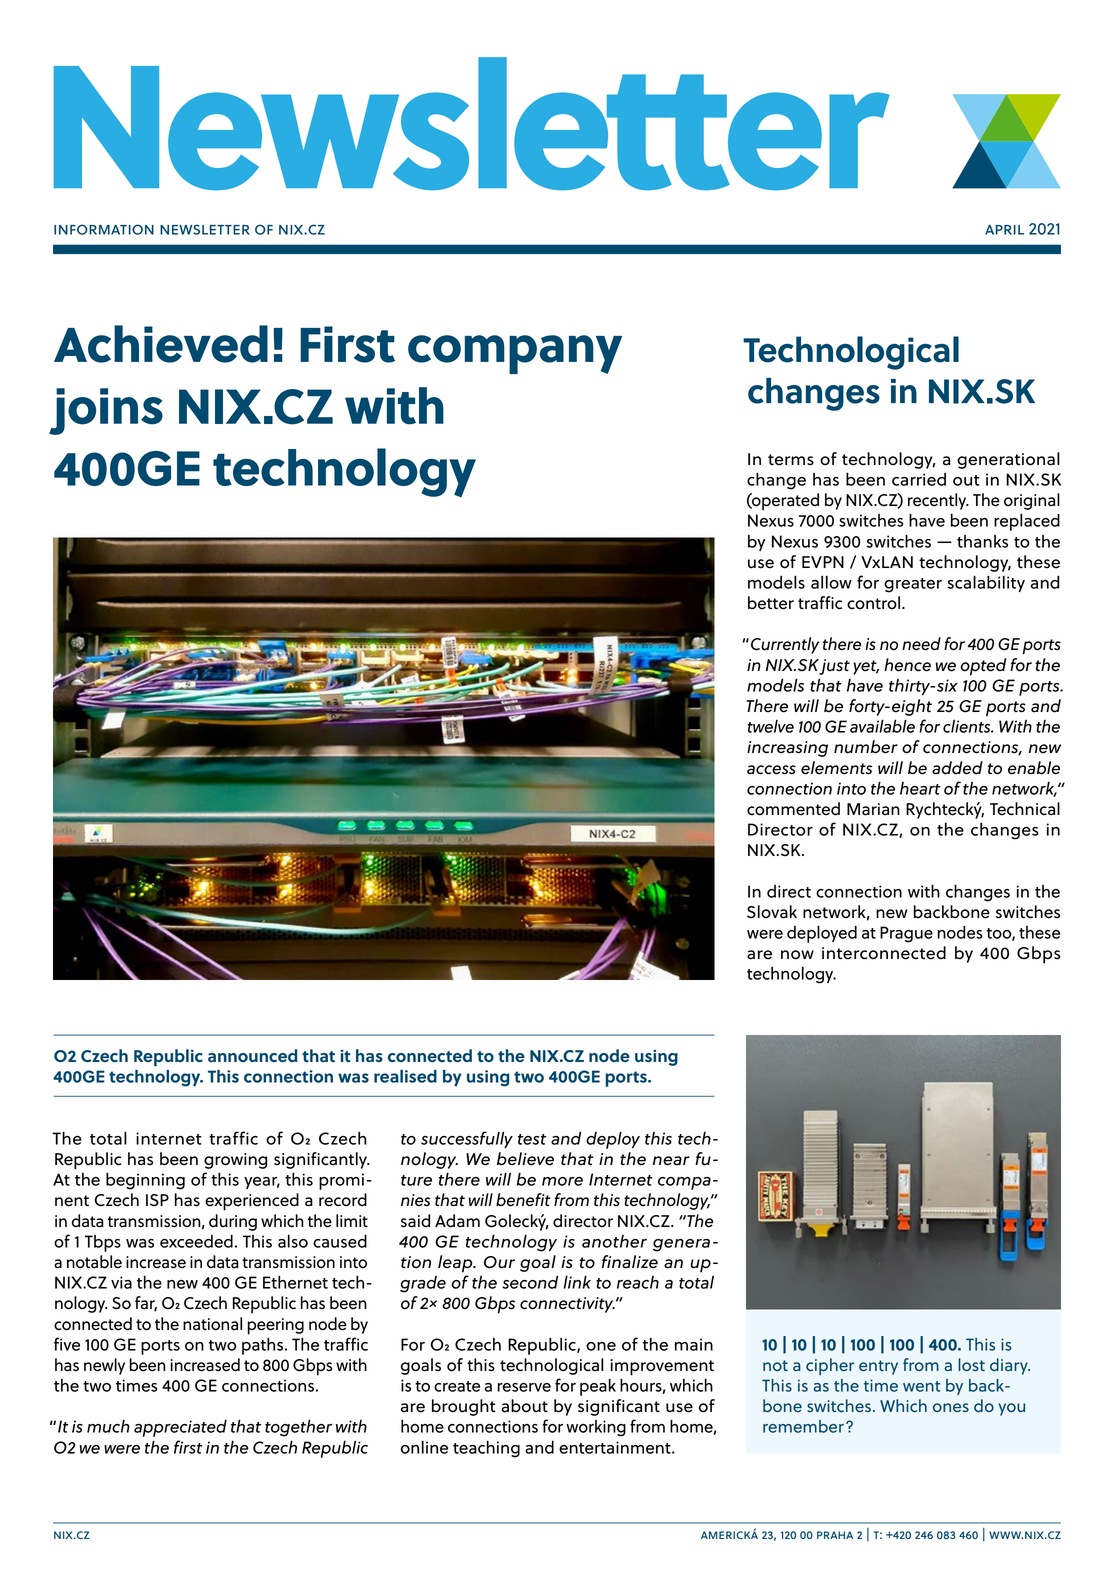 This screenshot has height=1576, width=1114. What do you see at coordinates (235, 1161) in the screenshot?
I see `growing` at bounding box center [235, 1161].
